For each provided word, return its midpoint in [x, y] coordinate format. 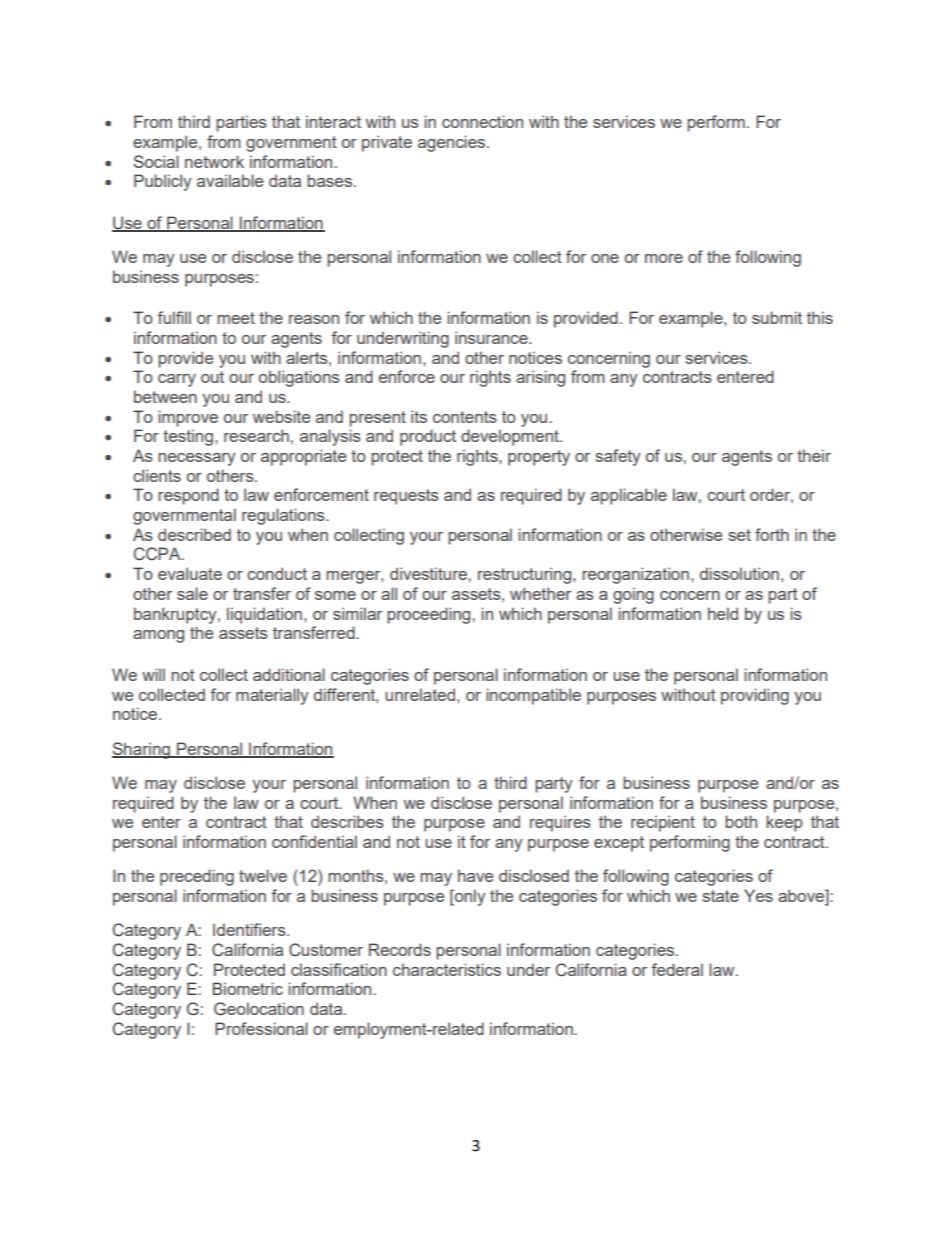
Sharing [142, 750]
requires [560, 823]
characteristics [447, 969]
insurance [492, 337]
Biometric [248, 988]
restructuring [526, 575]
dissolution [739, 573]
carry [177, 380]
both [741, 821]
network [214, 161]
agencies [453, 143]
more [664, 258]
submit [777, 317]
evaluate [190, 573]
